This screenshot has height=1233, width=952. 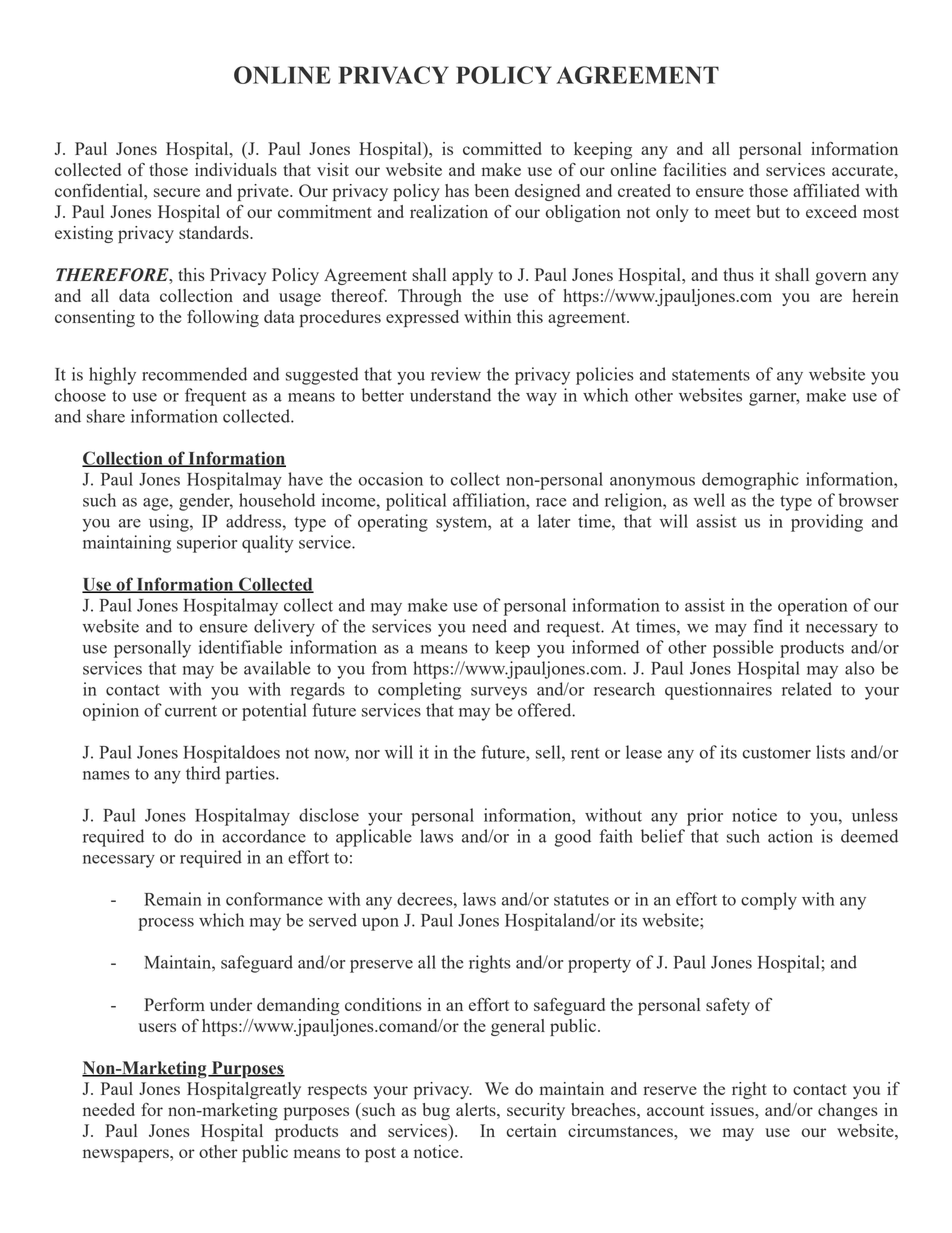 I want to click on users, so click(x=157, y=1027).
